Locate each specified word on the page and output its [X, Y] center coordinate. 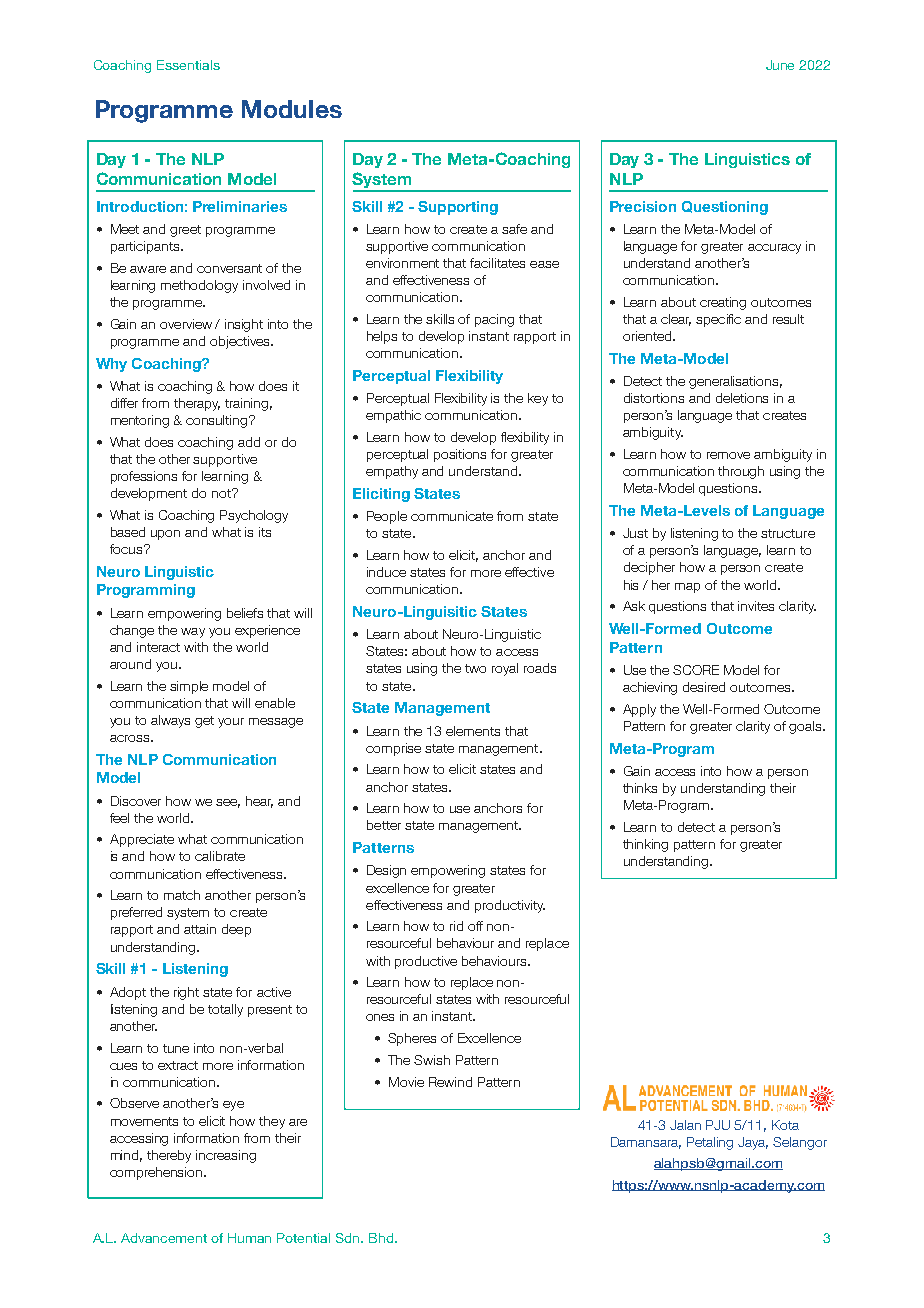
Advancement [164, 1238]
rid [456, 926]
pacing [494, 320]
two [475, 668]
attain [200, 929]
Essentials [188, 65]
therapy [197, 404]
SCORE [696, 670]
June [780, 65]
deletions [742, 398]
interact [158, 647]
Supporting [458, 208]
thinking [645, 845]
